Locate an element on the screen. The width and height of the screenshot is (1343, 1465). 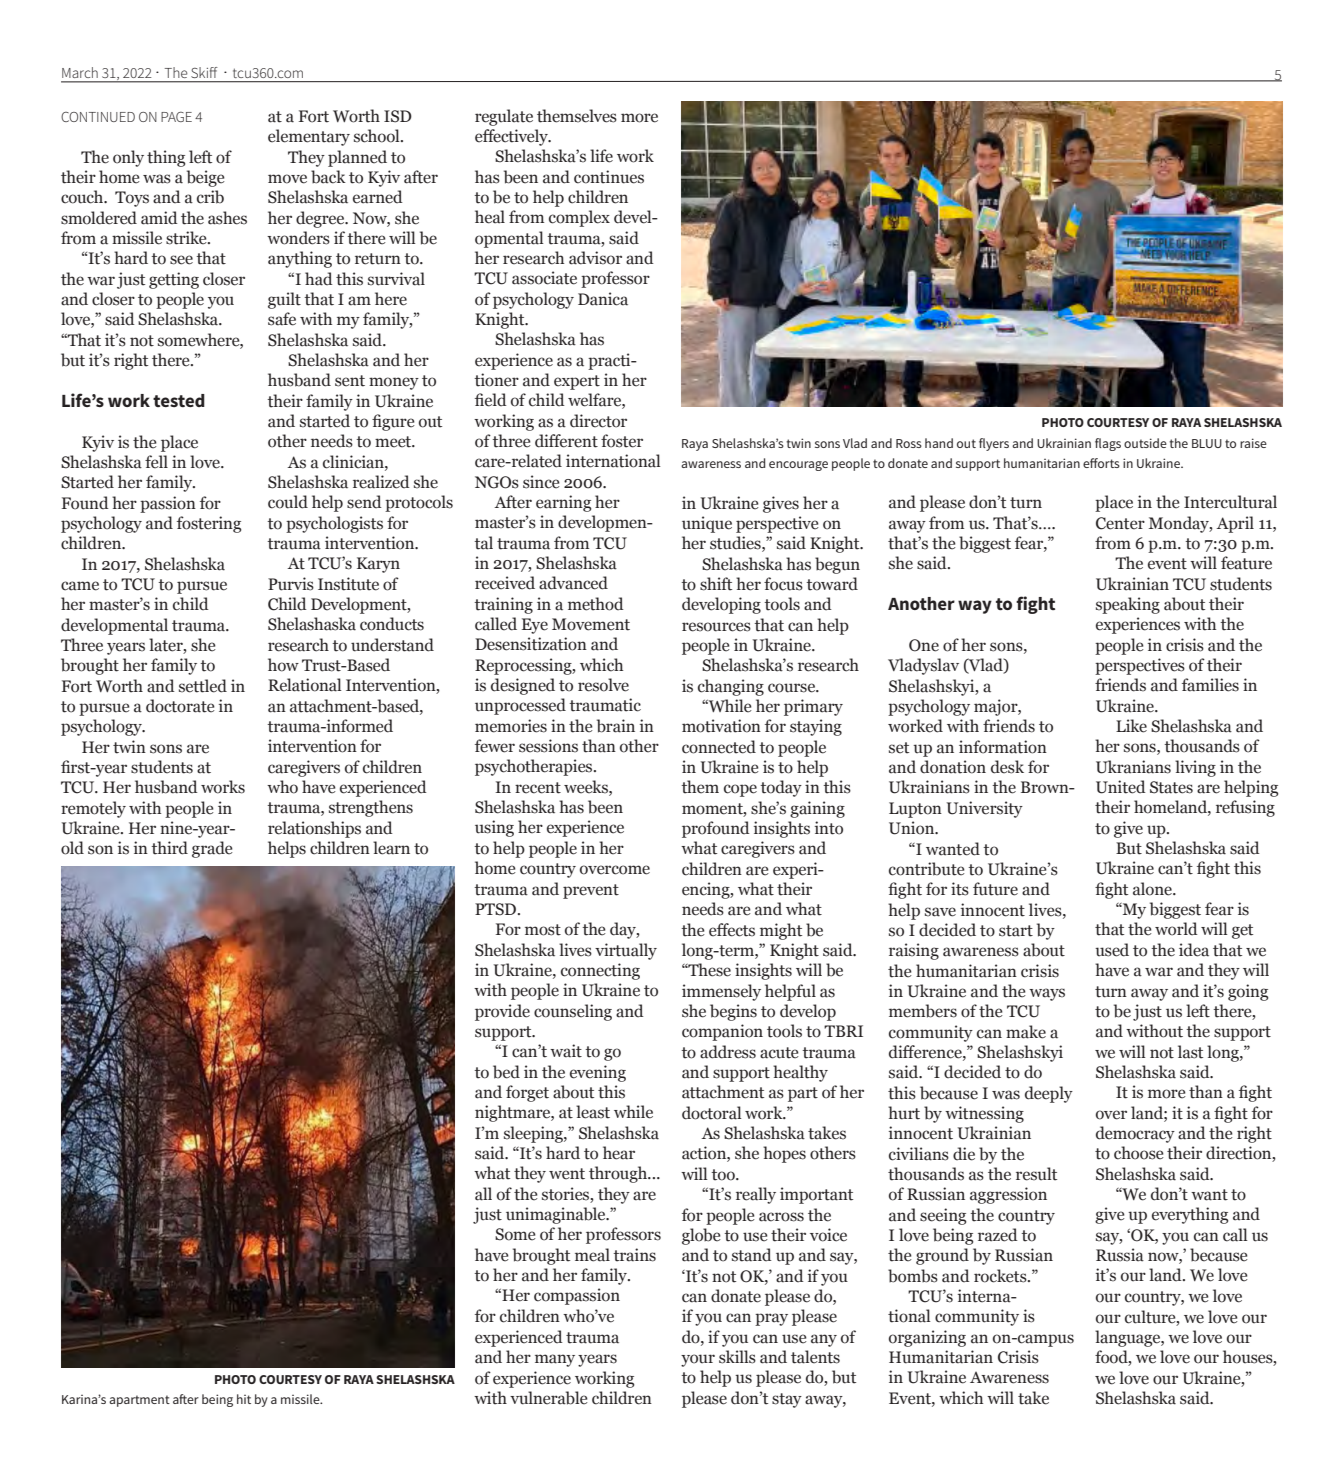
continues is located at coordinates (609, 177).
